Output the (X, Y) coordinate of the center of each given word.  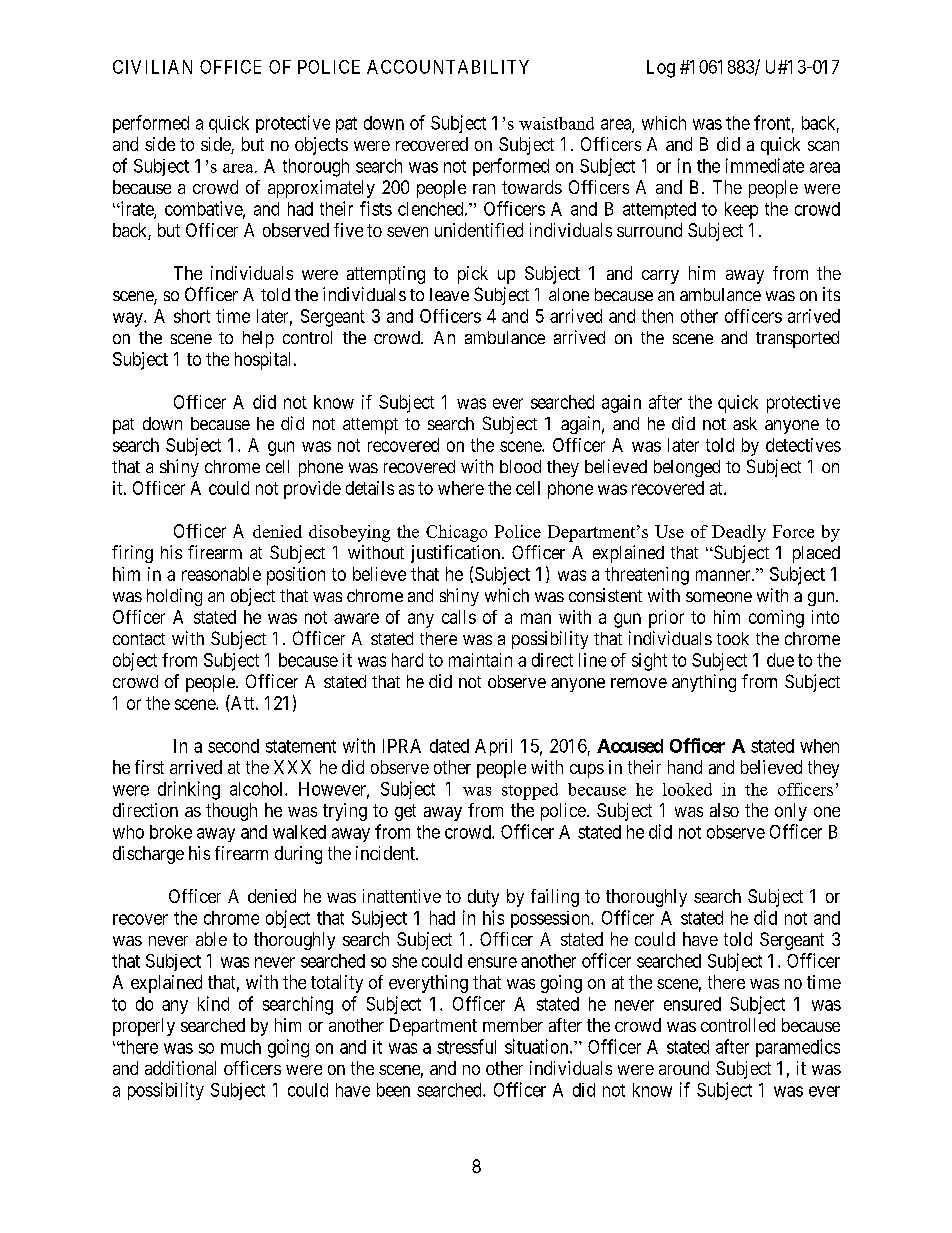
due (780, 660)
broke (171, 832)
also (724, 810)
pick (473, 275)
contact (139, 639)
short (192, 316)
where (461, 488)
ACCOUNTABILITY (448, 67)
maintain (480, 660)
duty (483, 898)
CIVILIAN (152, 67)
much (241, 1047)
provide (312, 490)
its (831, 294)
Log (661, 69)
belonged (687, 468)
